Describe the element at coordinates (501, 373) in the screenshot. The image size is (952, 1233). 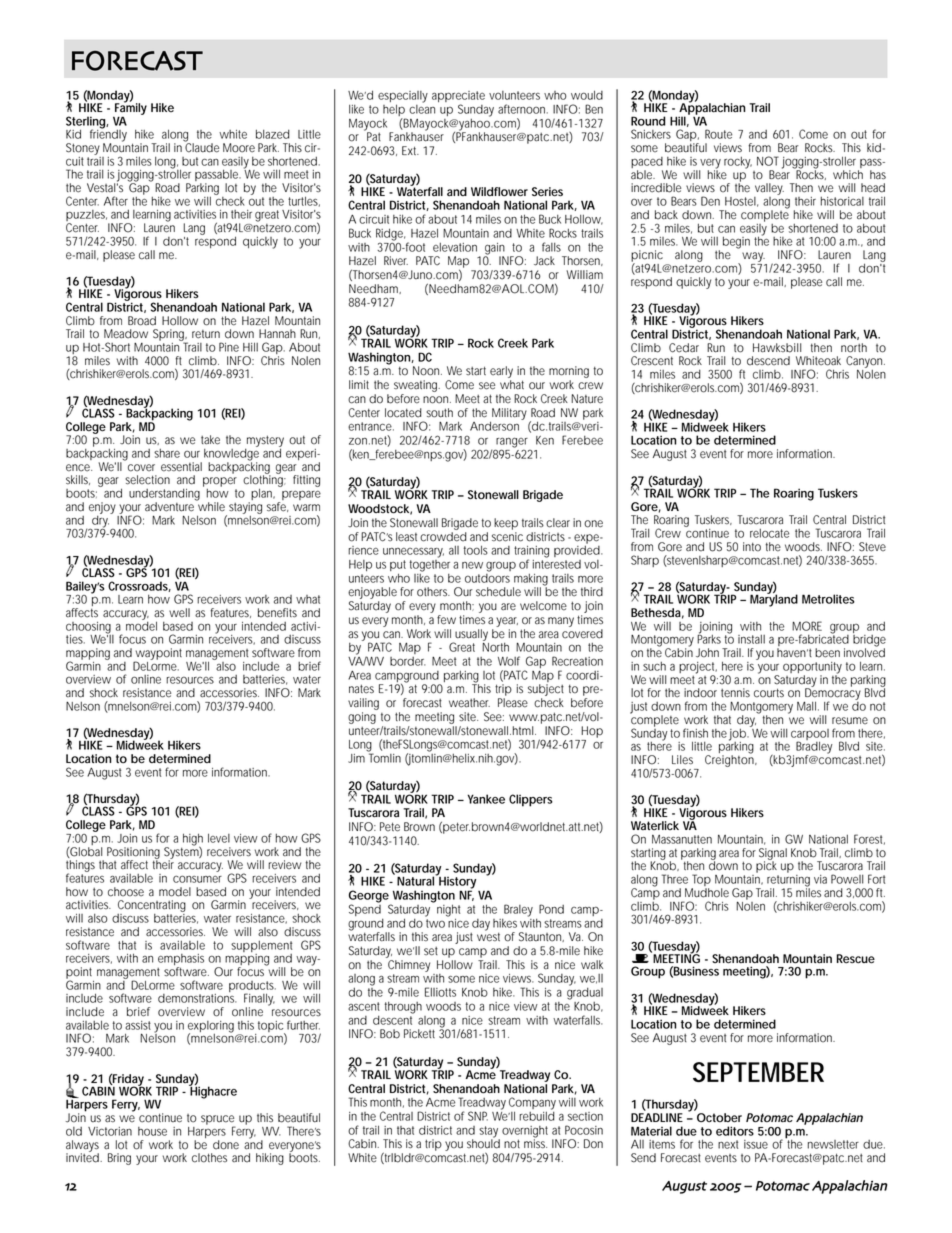
I see `early` at that location.
